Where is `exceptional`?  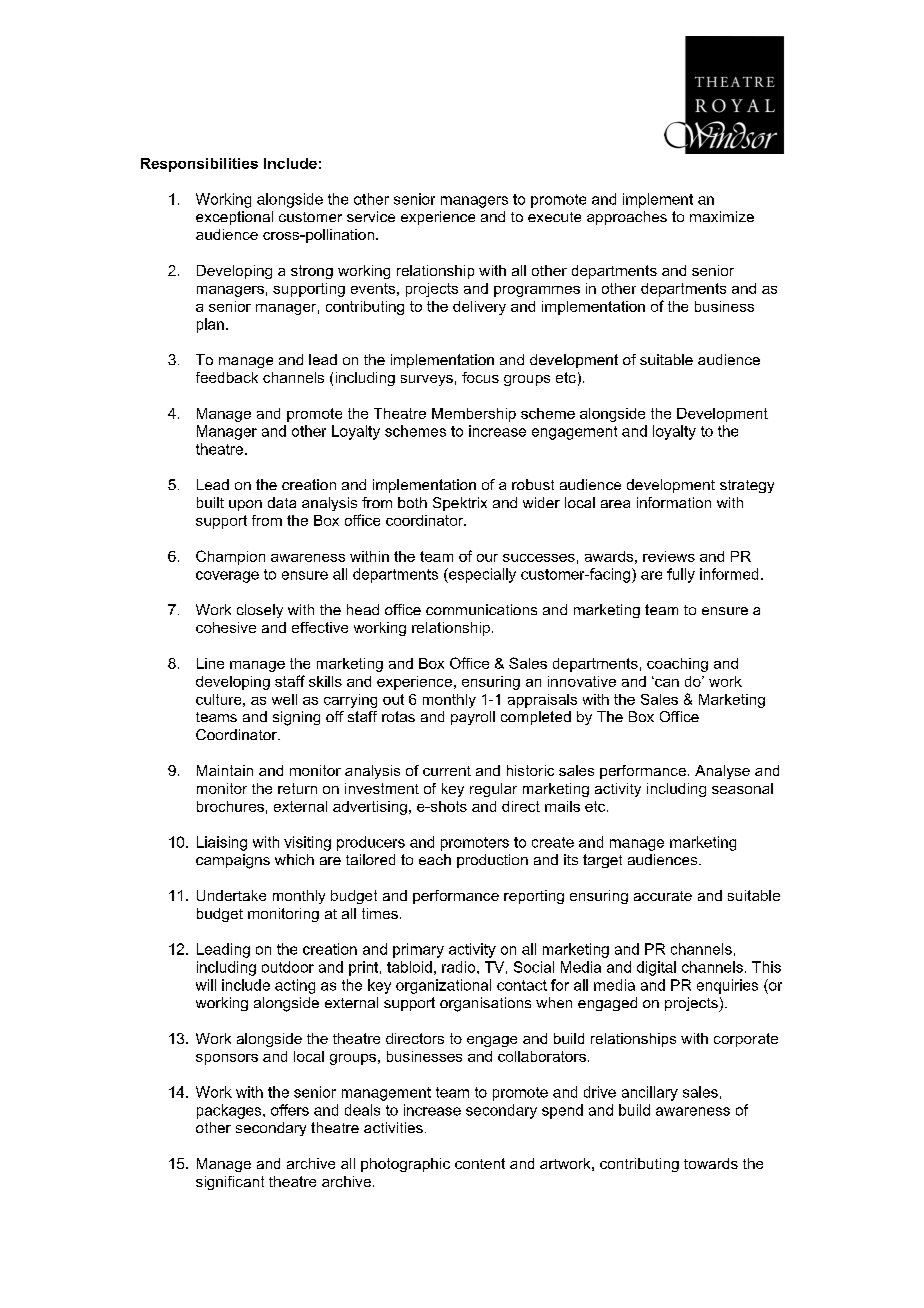 exceptional is located at coordinates (234, 218).
